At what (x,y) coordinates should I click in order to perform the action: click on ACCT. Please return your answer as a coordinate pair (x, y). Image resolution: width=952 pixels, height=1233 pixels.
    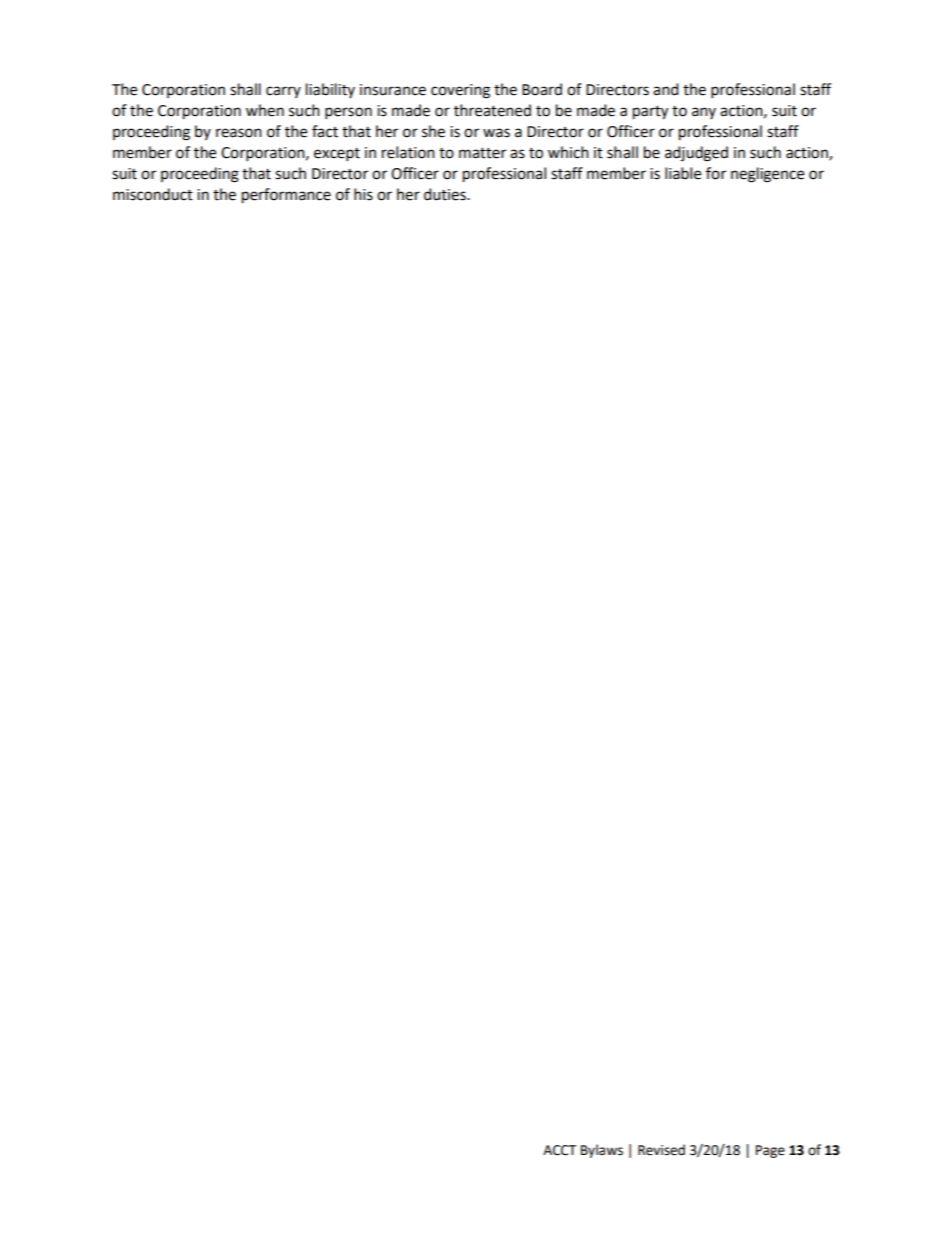
    Looking at the image, I should click on (559, 1150).
